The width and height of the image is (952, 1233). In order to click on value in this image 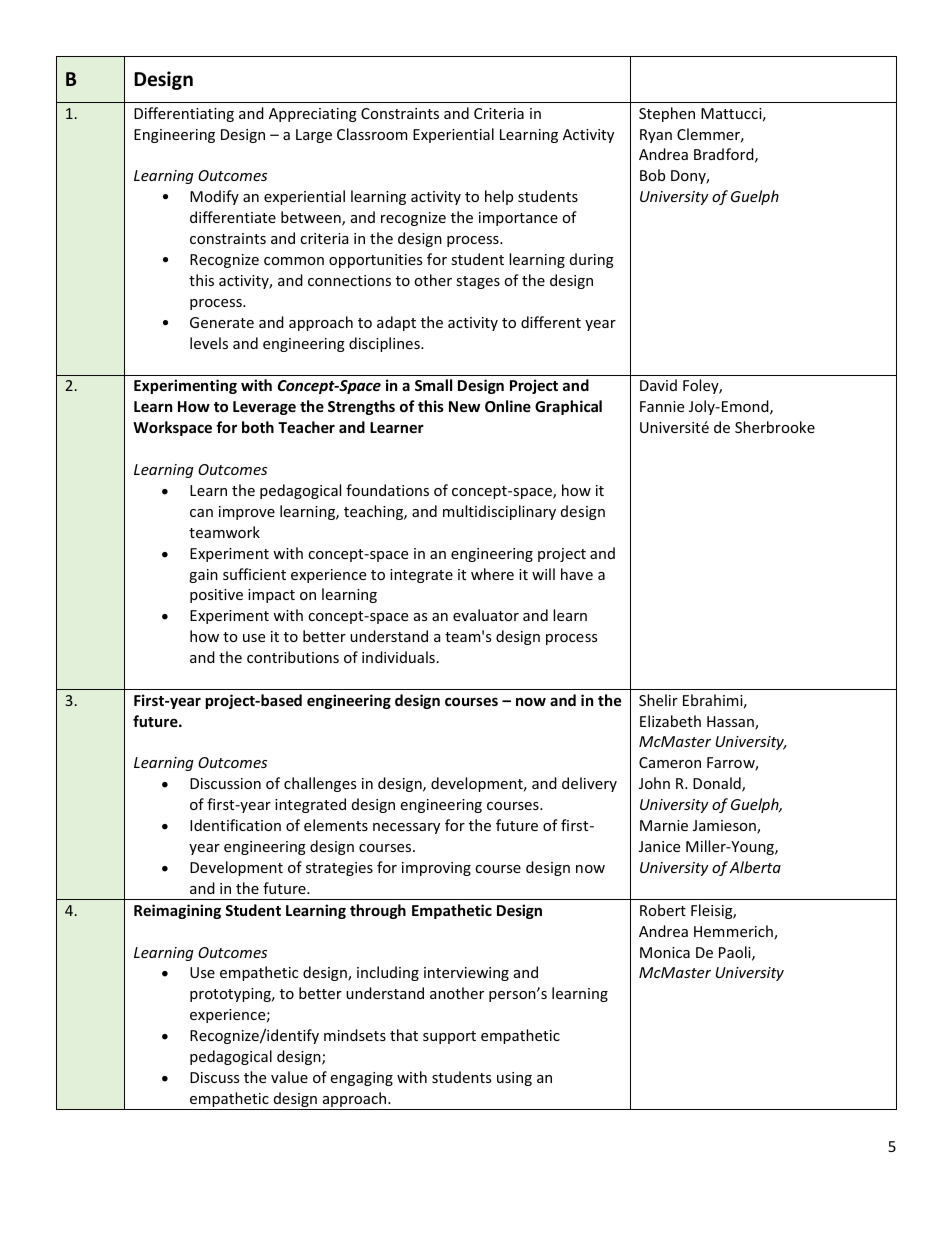, I will do `click(289, 1077)`.
